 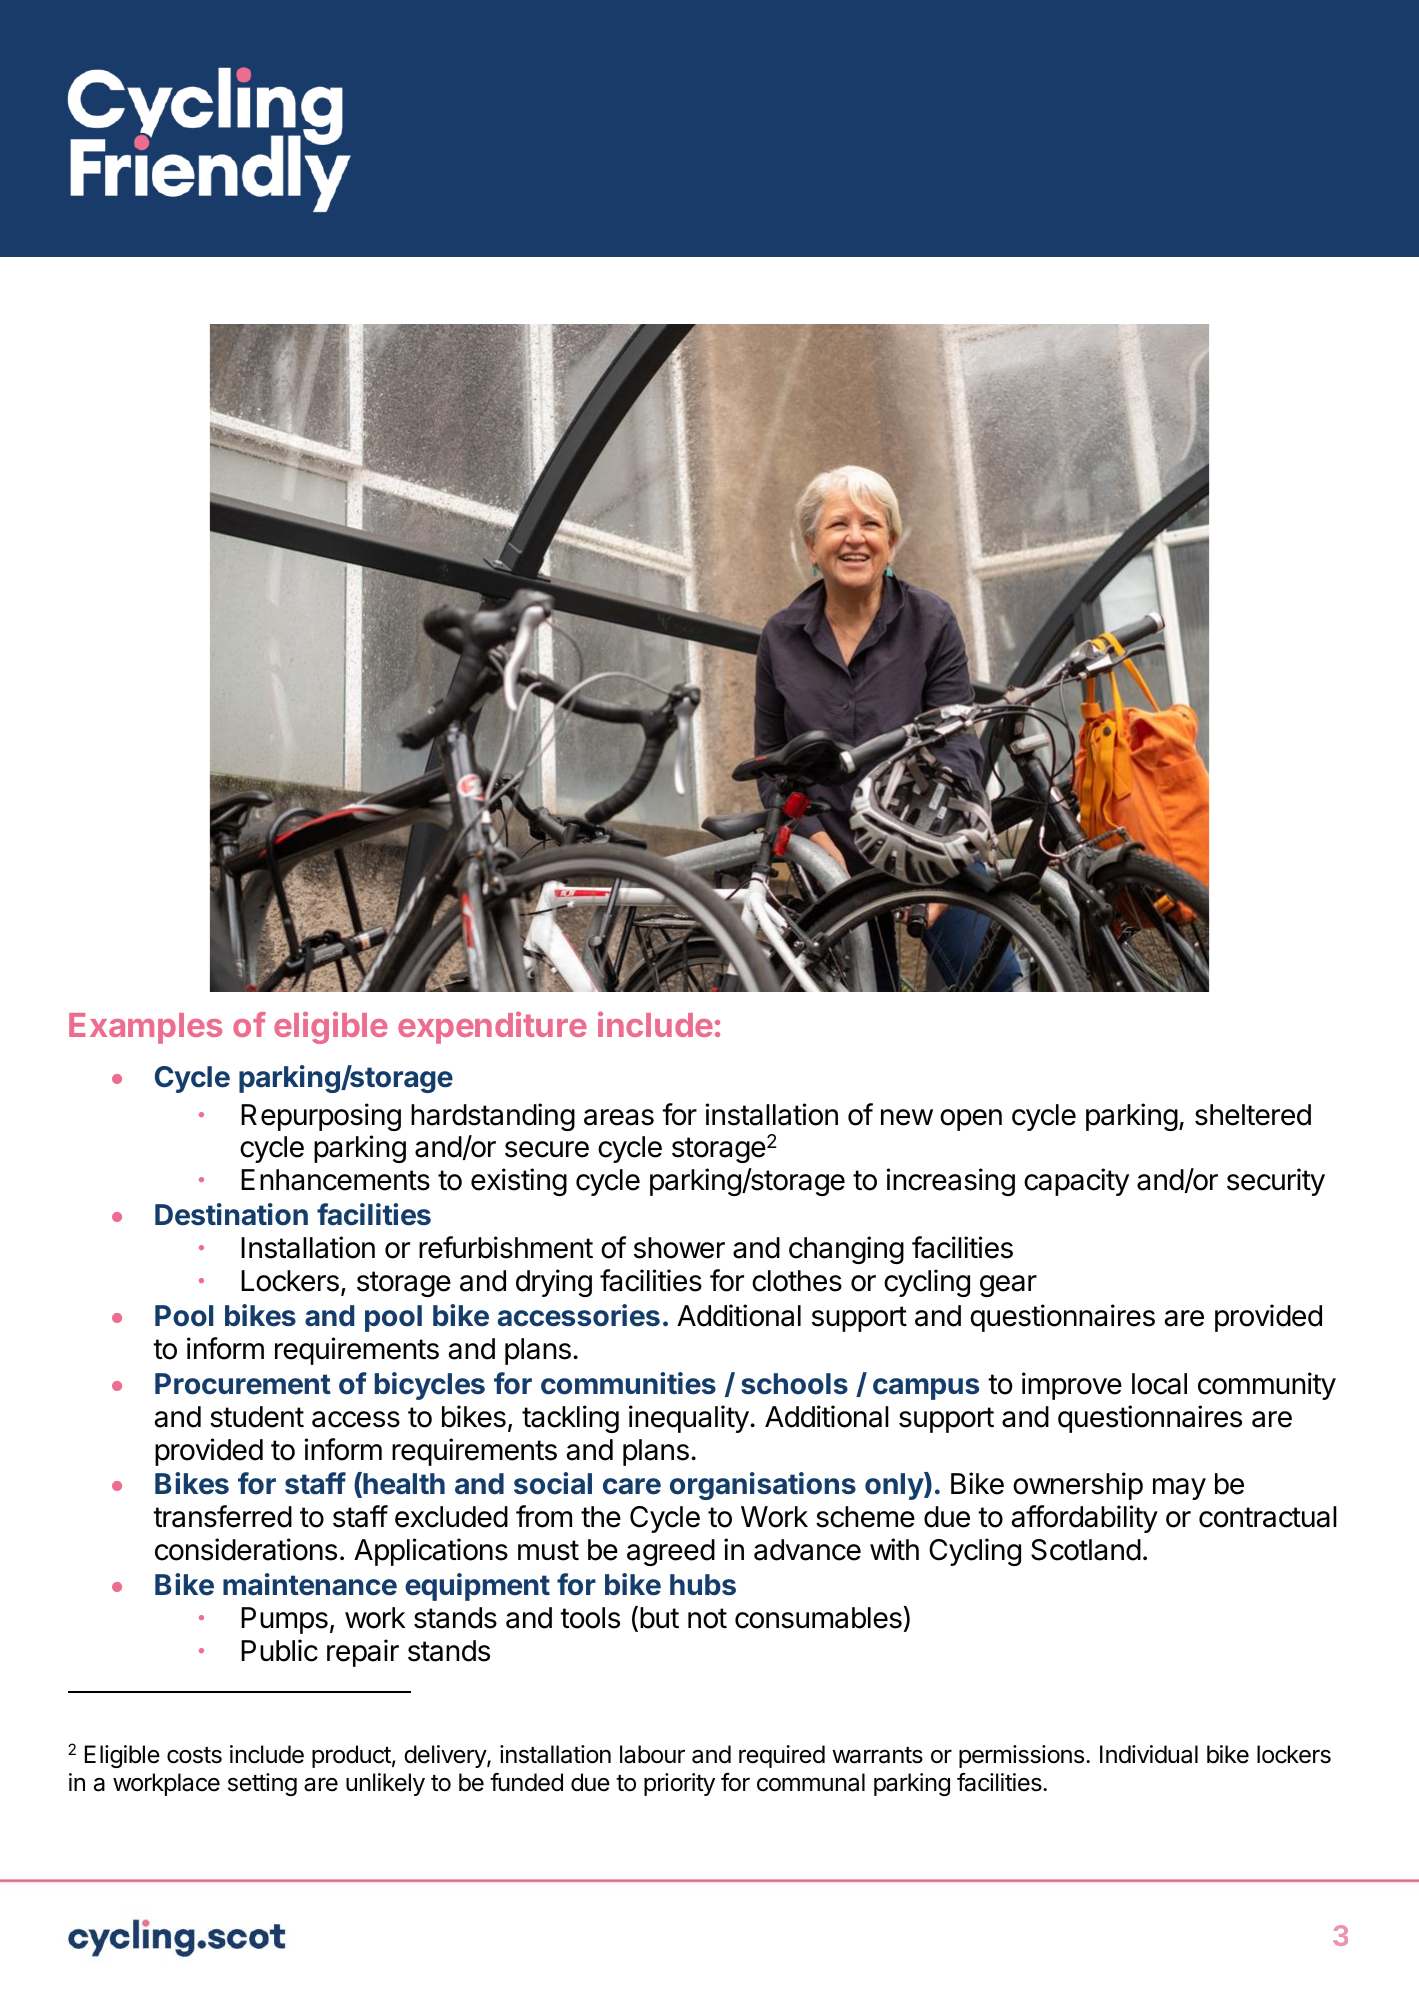 What do you see at coordinates (689, 1419) in the screenshot?
I see `inequality` at bounding box center [689, 1419].
